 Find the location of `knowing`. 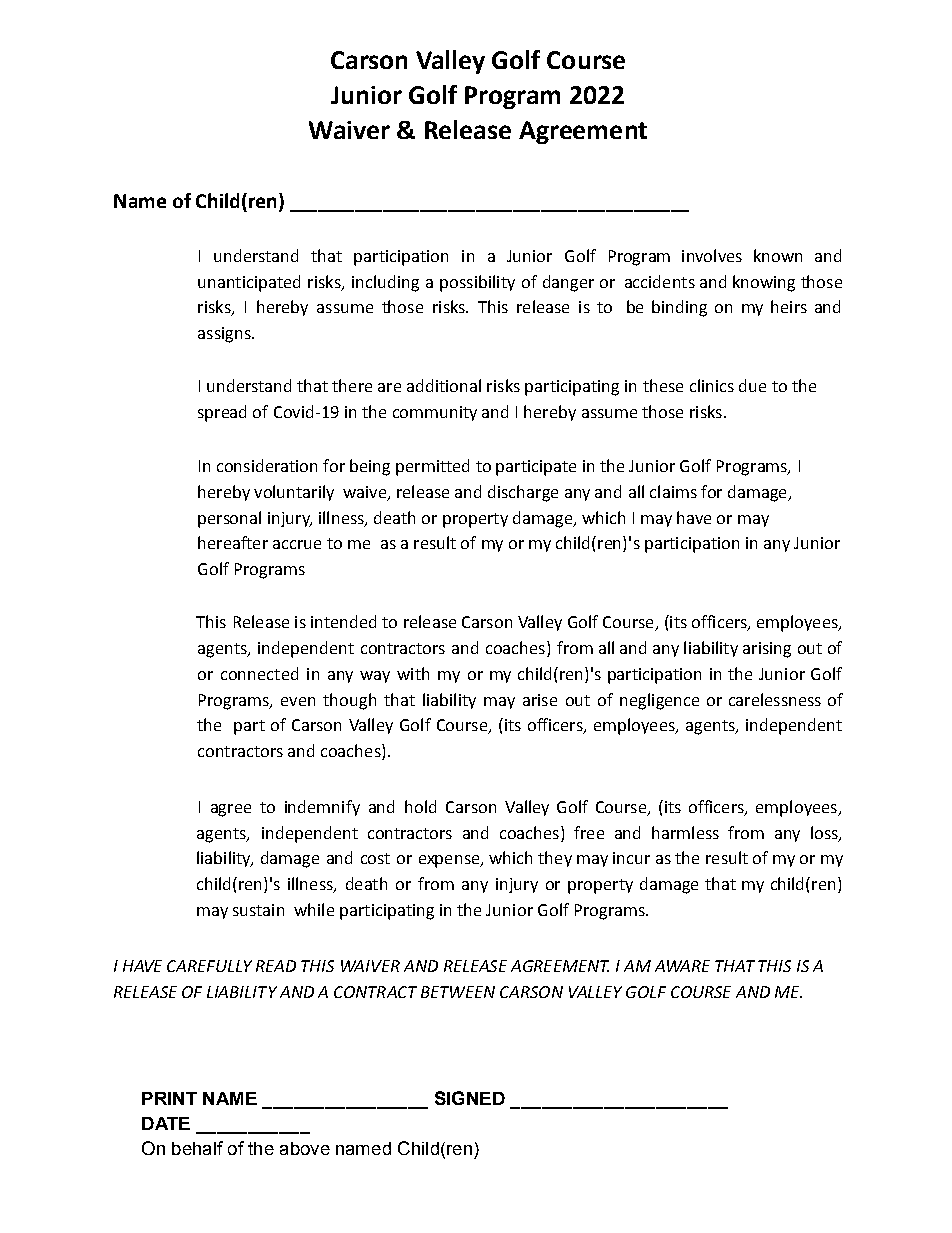

knowing is located at coordinates (764, 283).
